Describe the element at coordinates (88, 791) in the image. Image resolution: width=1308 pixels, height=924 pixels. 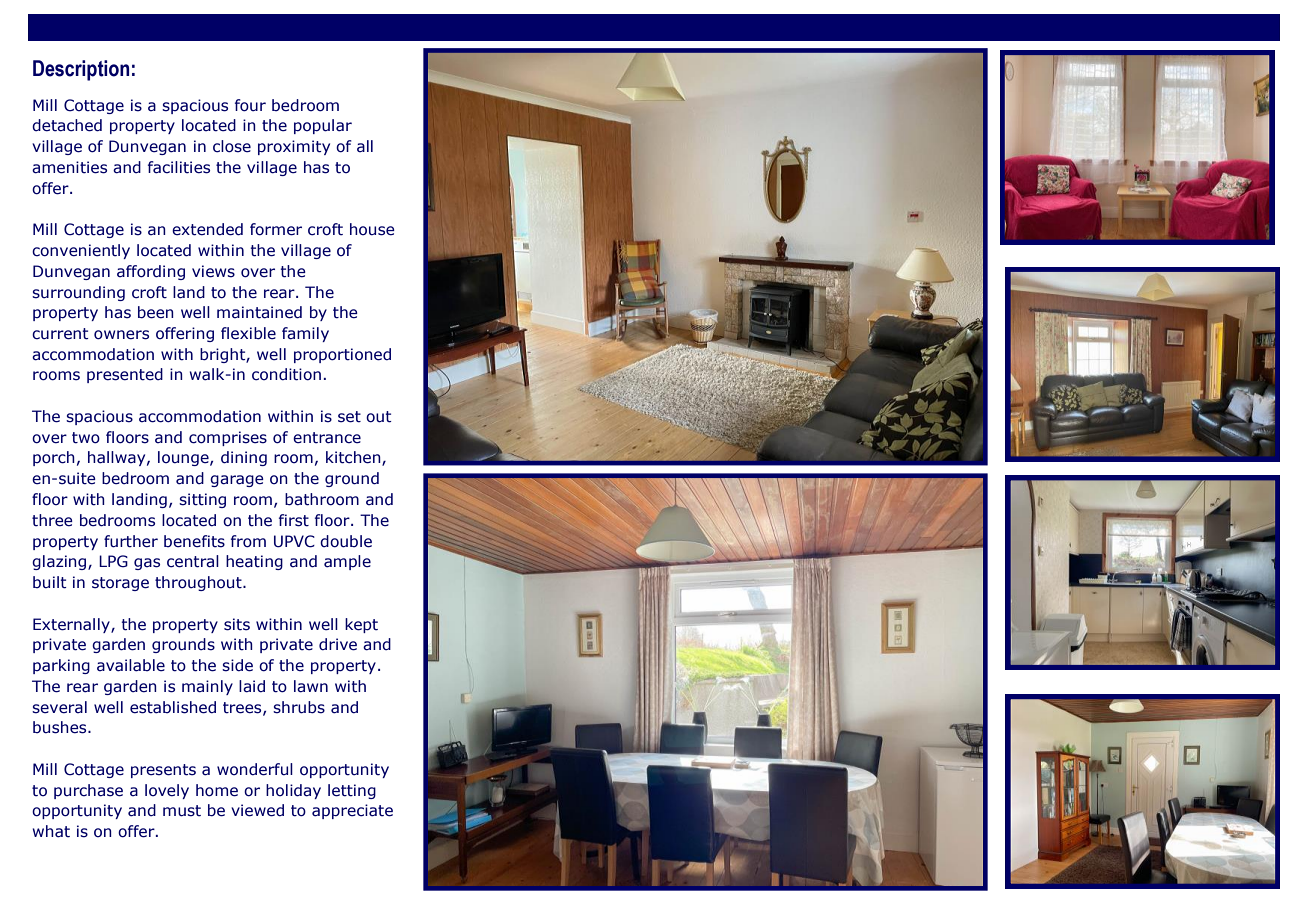
I see `purchase` at that location.
